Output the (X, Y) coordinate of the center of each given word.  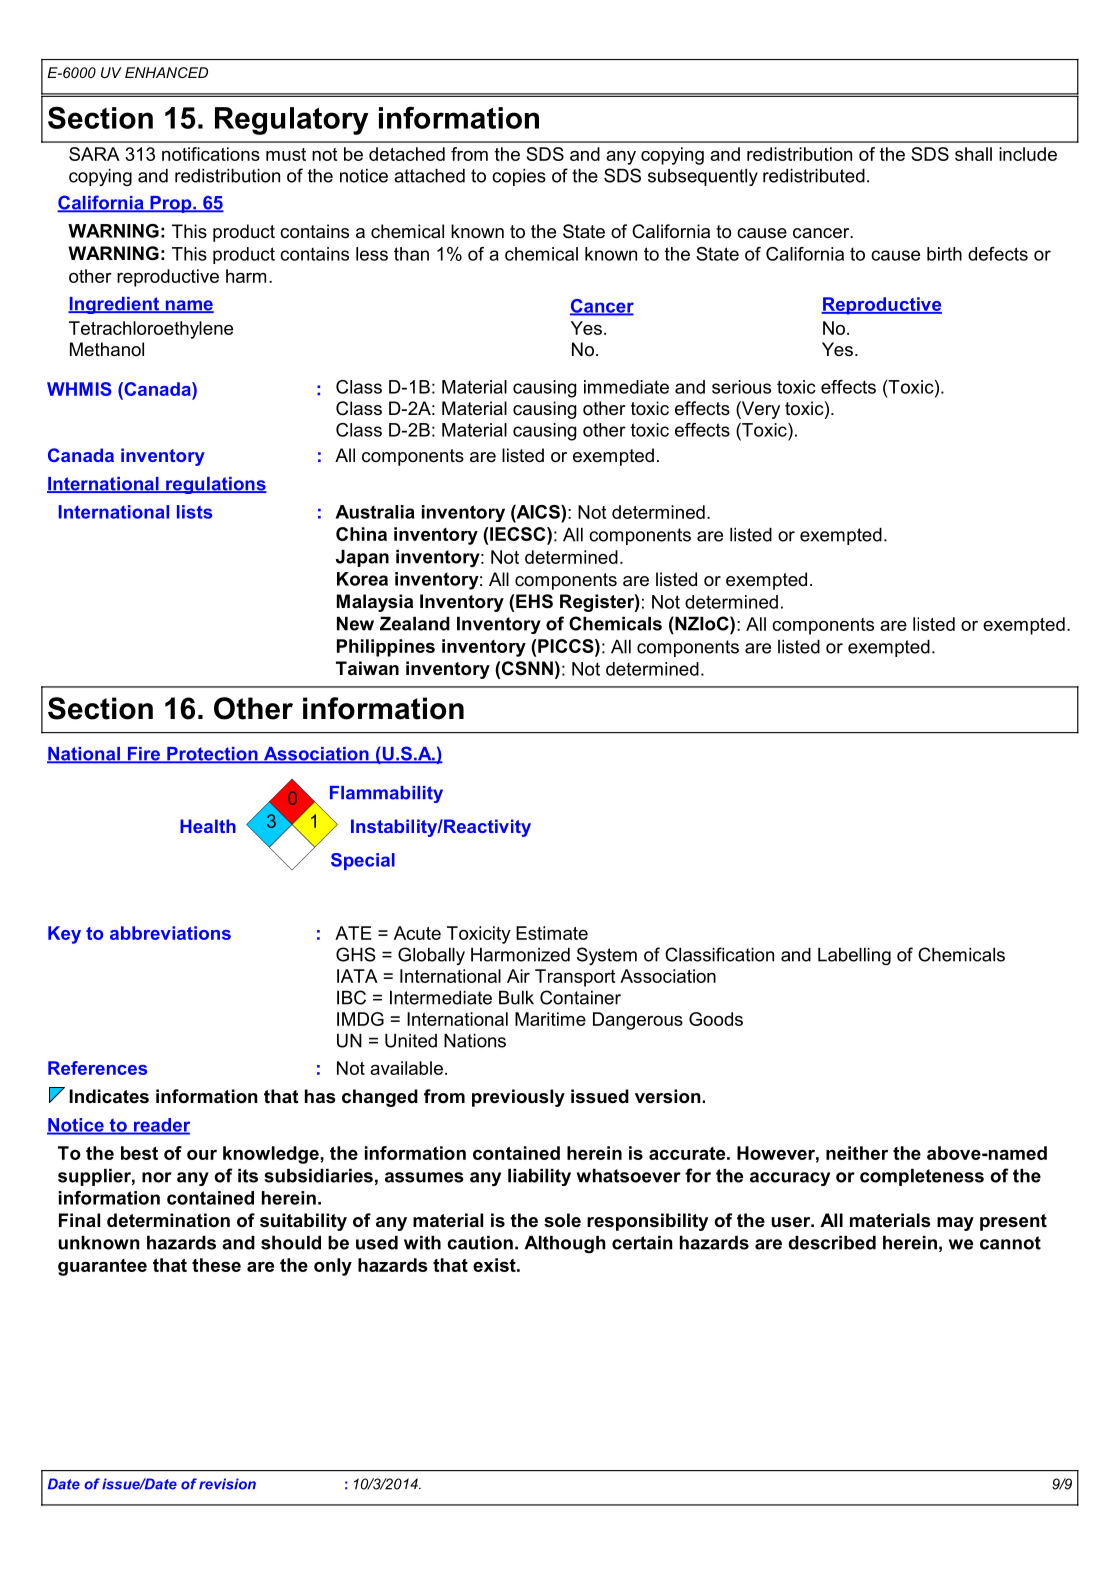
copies (519, 177)
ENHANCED (166, 72)
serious (741, 387)
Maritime (550, 1019)
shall (973, 154)
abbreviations (170, 933)
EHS (534, 601)
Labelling (854, 956)
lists (194, 512)
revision (227, 1484)
